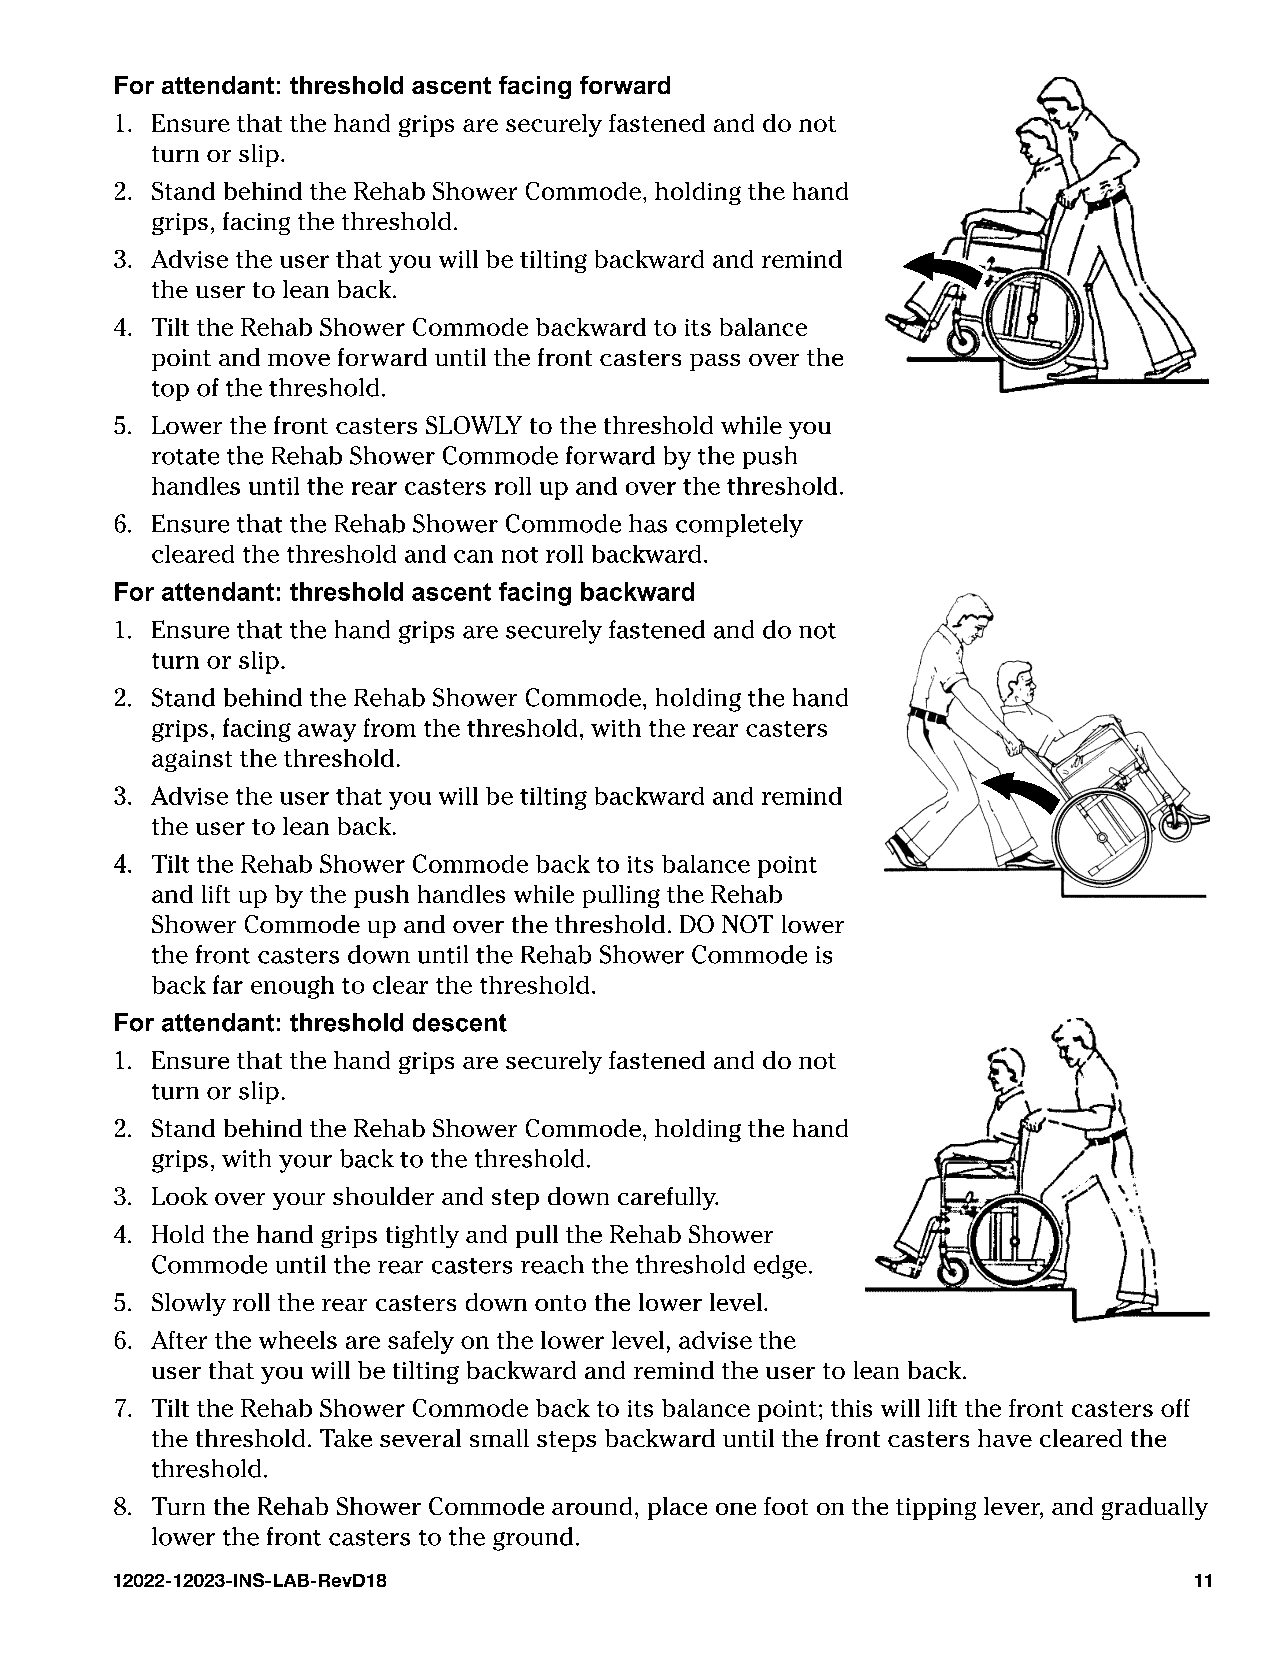 This screenshot has width=1285, height=1663. I want to click on away, so click(327, 733).
